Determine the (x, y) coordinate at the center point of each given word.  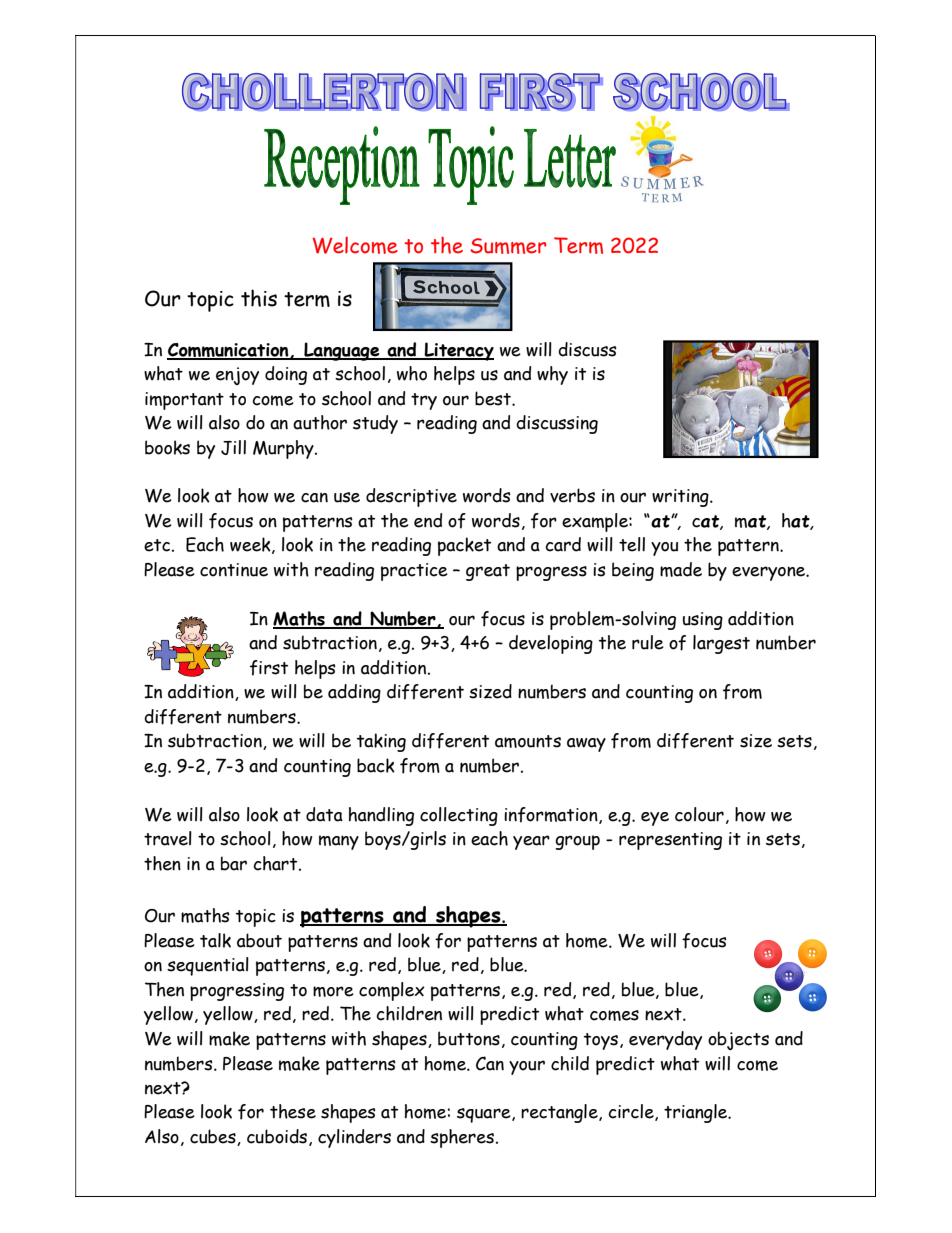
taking (381, 742)
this (259, 298)
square (485, 1115)
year (531, 842)
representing (670, 841)
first (269, 668)
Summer (508, 246)
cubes (214, 1137)
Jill (233, 447)
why (552, 375)
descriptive (411, 497)
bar (234, 863)
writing (681, 498)
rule (648, 642)
